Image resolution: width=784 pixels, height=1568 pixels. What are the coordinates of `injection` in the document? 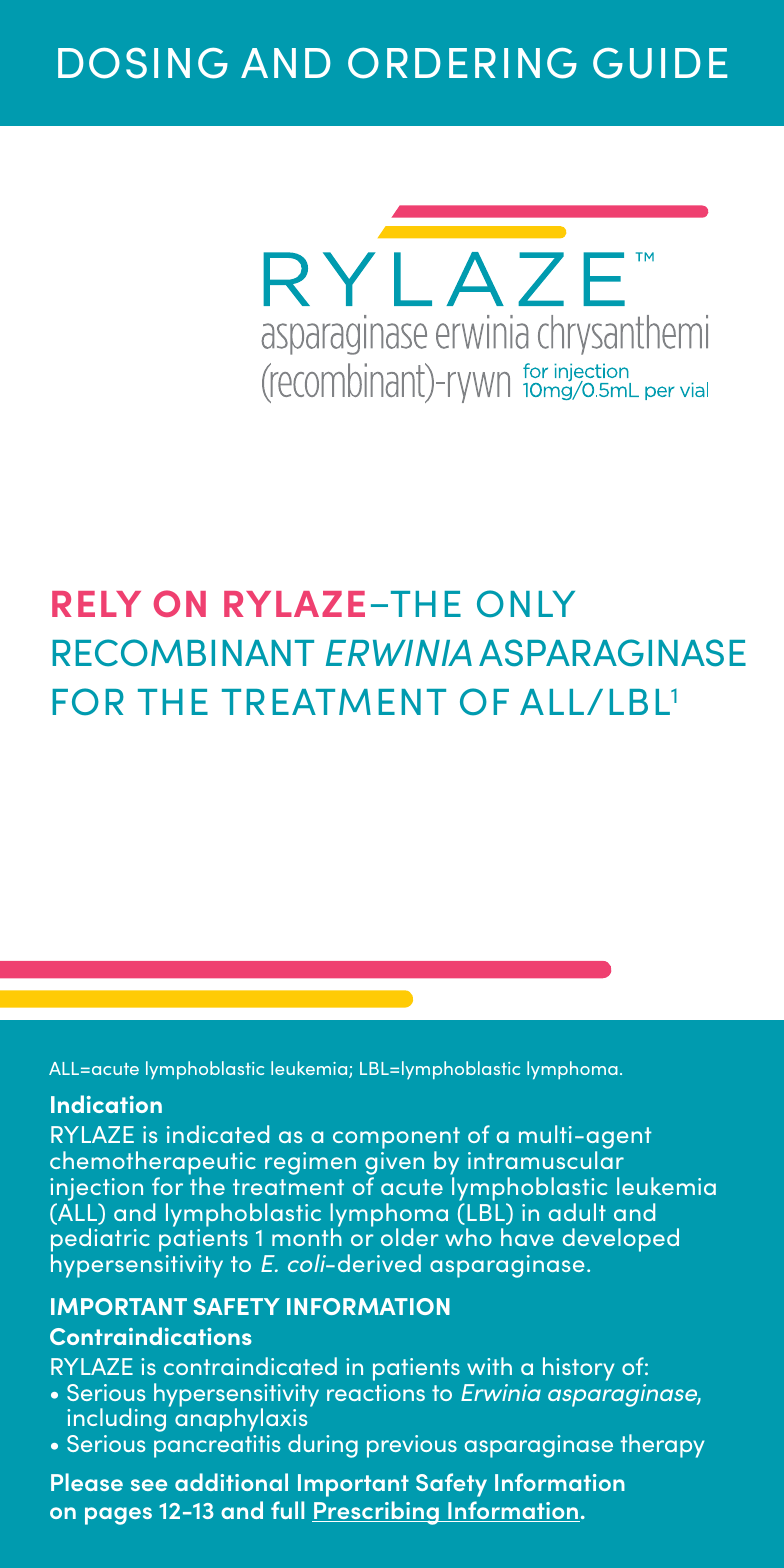 It's located at (96, 1189).
